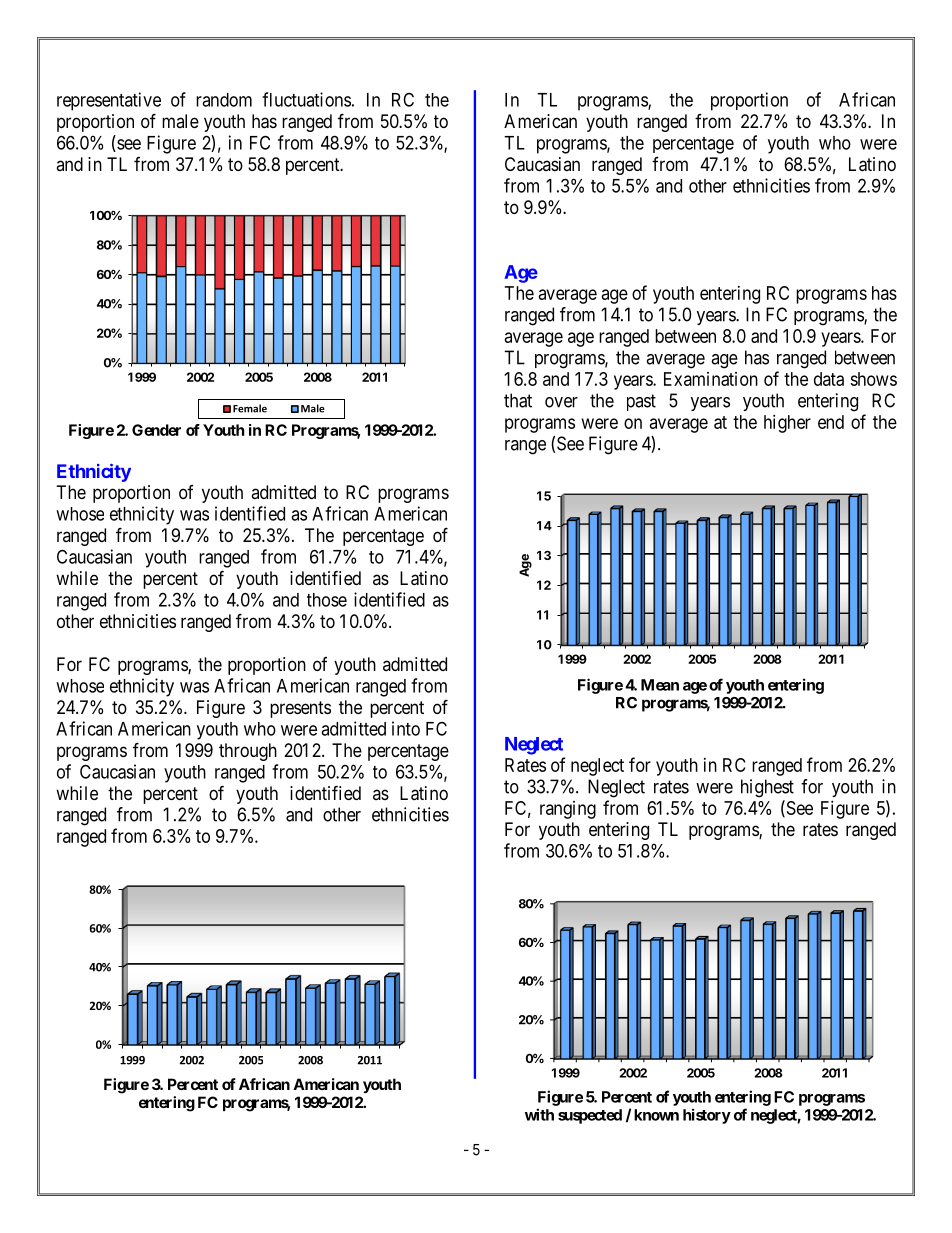 The image size is (952, 1233). What do you see at coordinates (156, 430) in the screenshot?
I see `Gender` at bounding box center [156, 430].
